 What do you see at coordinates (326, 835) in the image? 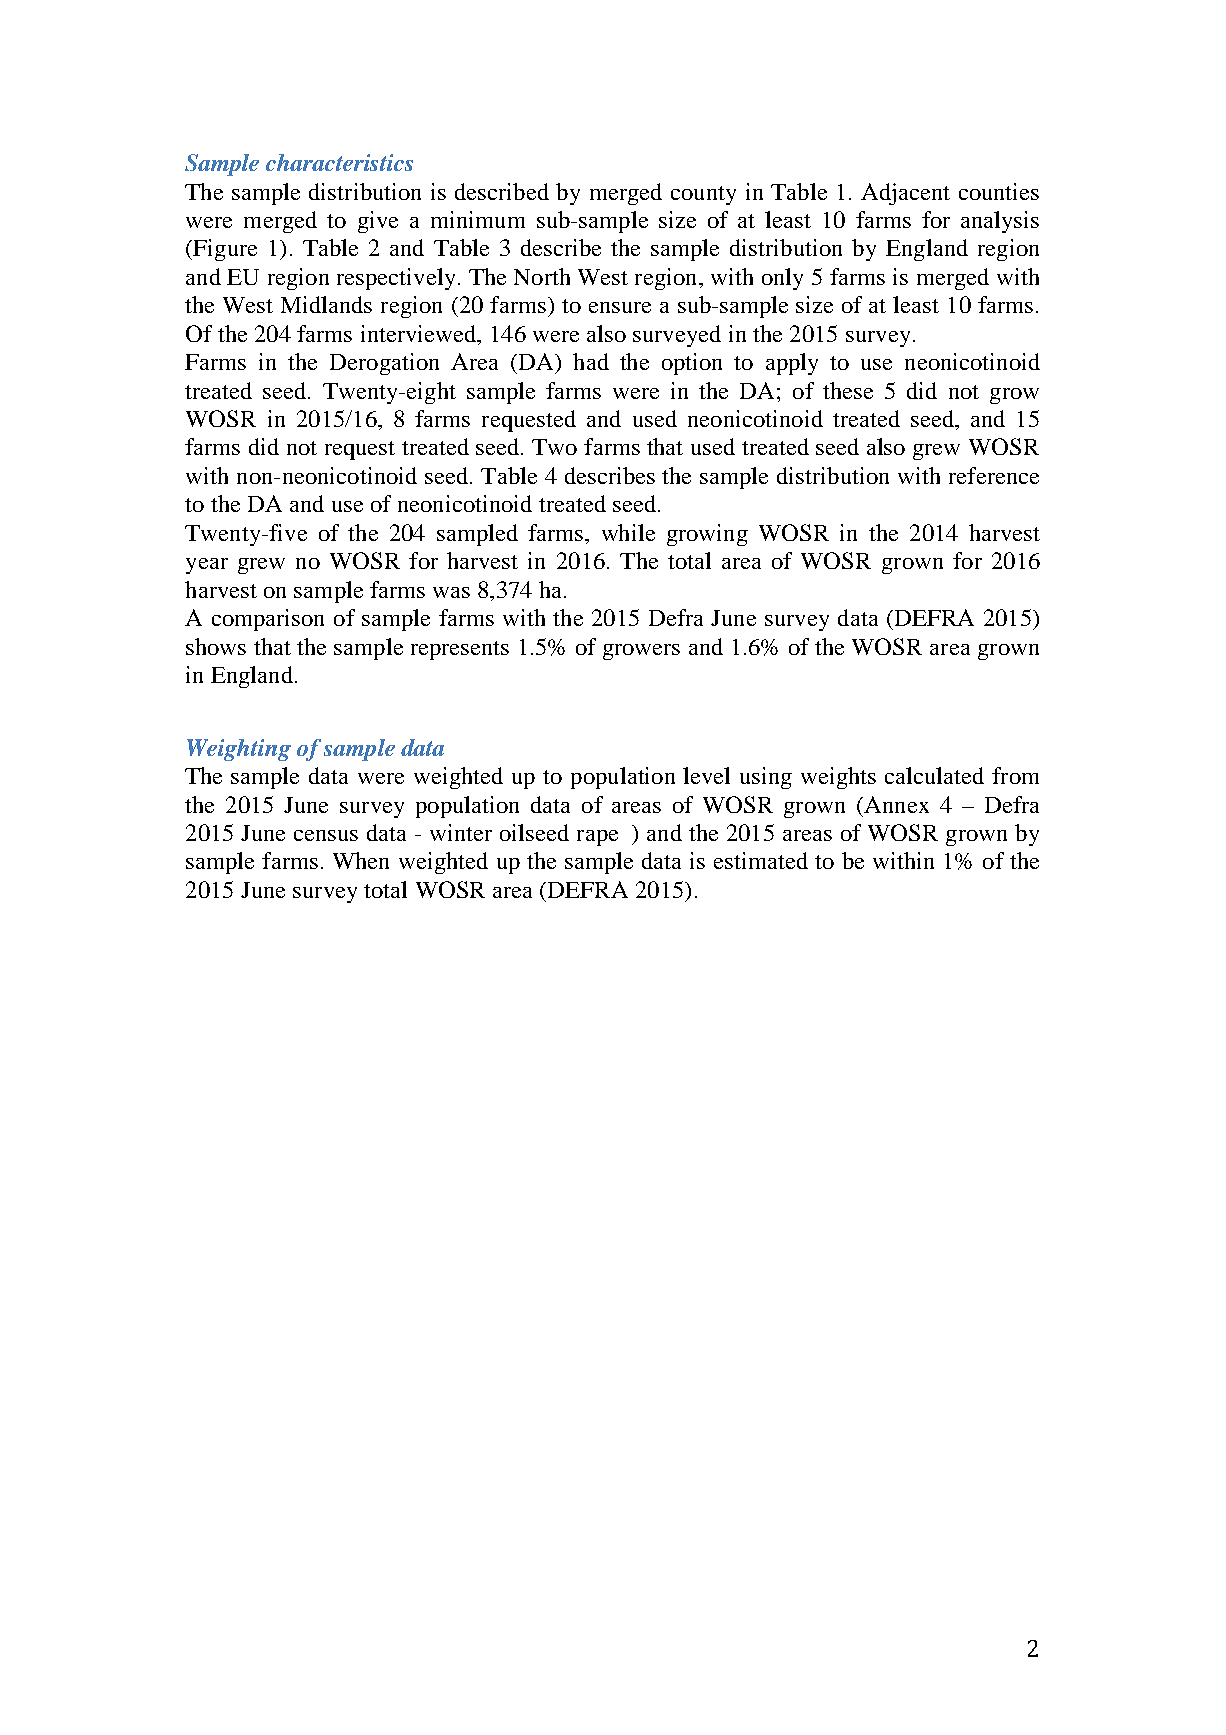
I see `census` at bounding box center [326, 835].
